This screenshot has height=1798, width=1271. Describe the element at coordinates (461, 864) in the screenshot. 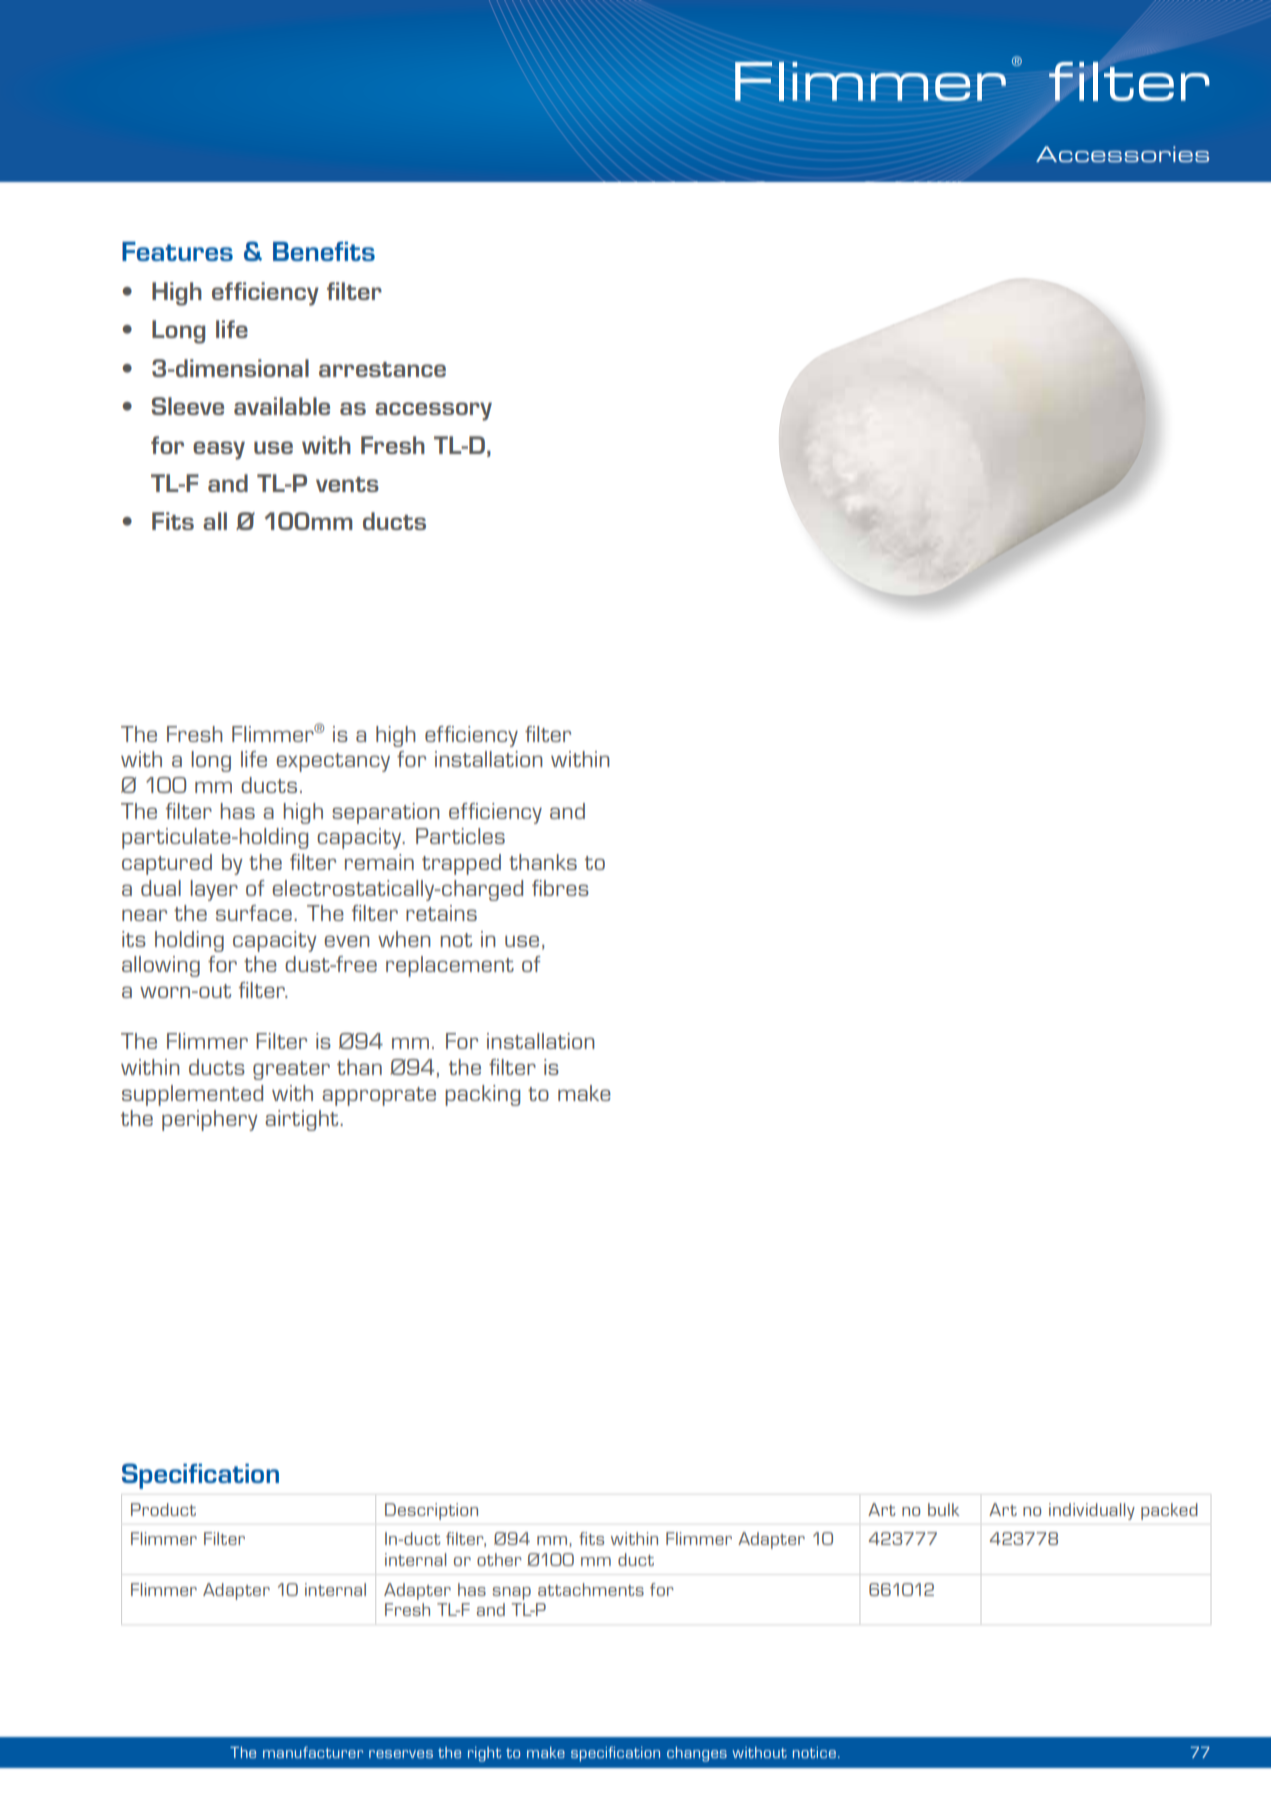

I see `trapped` at that location.
